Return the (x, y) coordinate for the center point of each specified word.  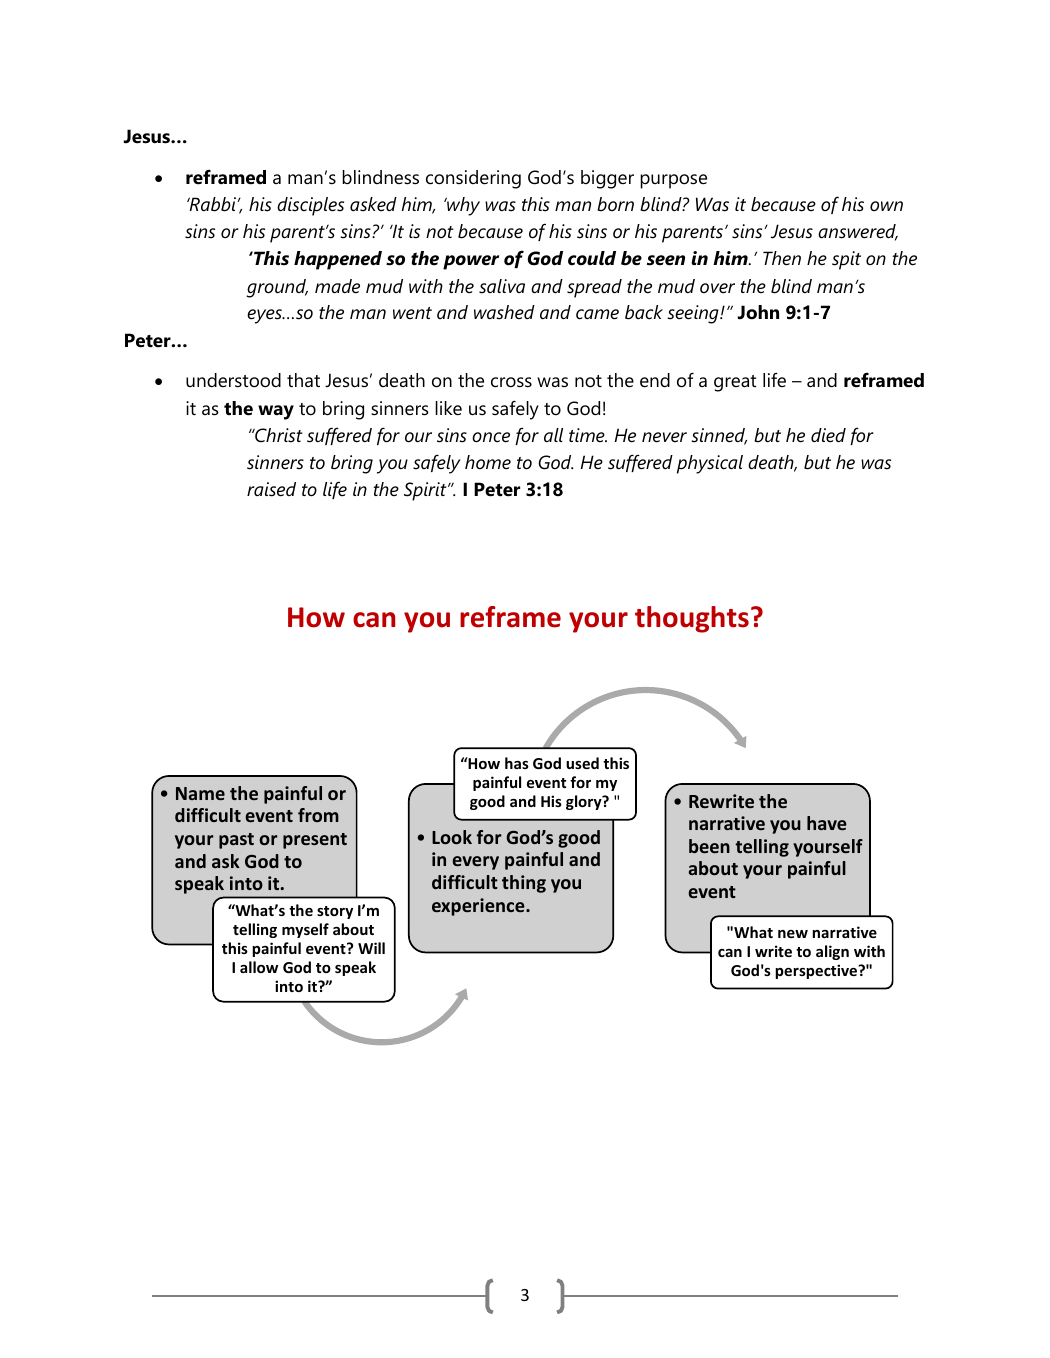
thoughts (692, 619)
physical (710, 464)
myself (305, 930)
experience (479, 907)
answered (858, 232)
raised (271, 489)
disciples (310, 206)
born (615, 204)
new (793, 934)
